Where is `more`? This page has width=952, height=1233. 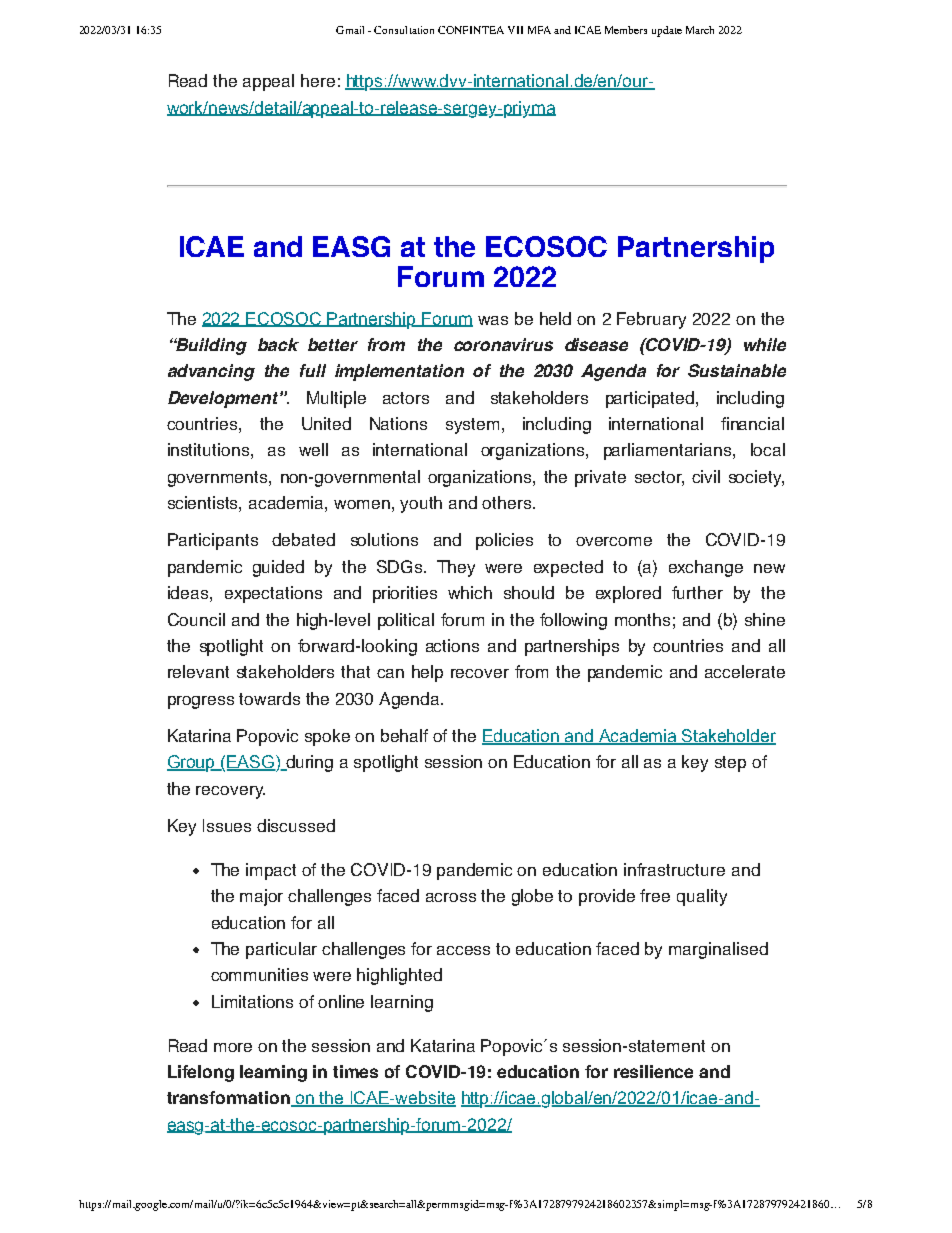
more is located at coordinates (233, 1047).
